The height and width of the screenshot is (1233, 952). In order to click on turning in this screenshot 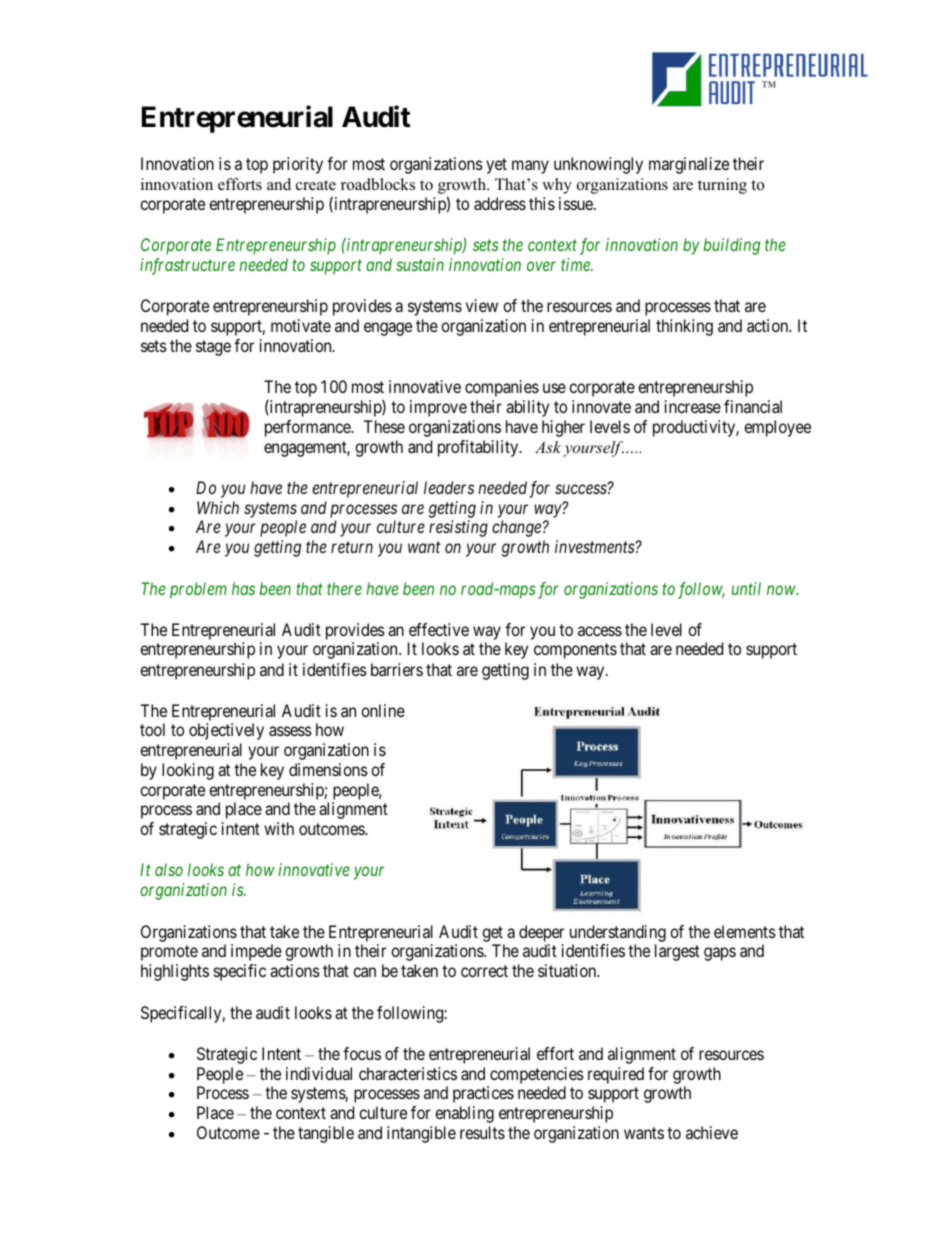, I will do `click(722, 186)`.
